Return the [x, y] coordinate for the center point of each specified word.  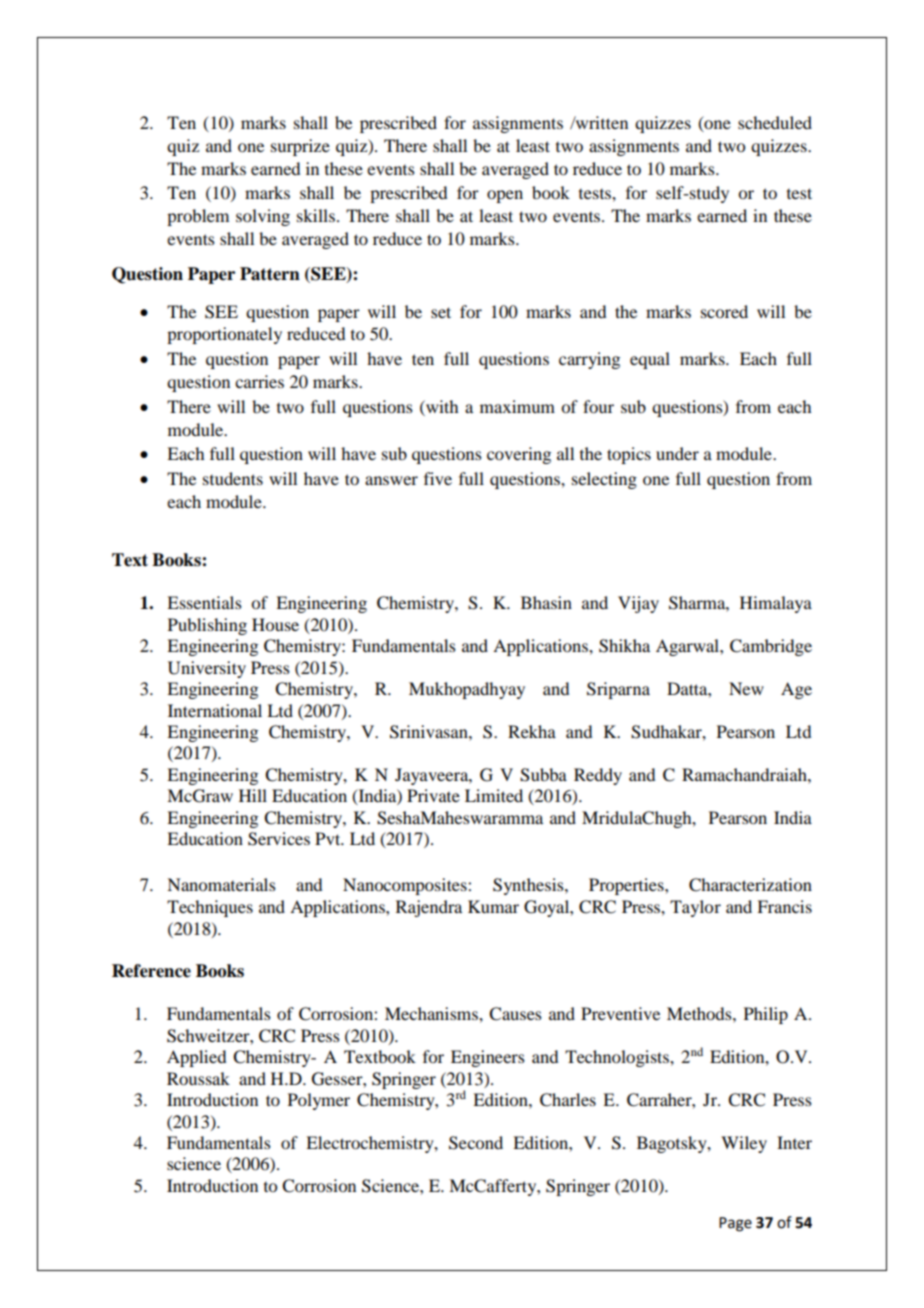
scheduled [775, 122]
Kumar [493, 906]
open [505, 196]
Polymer [319, 1101]
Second [476, 1143]
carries [259, 381]
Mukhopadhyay [467, 690]
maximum [517, 406]
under [677, 453]
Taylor [695, 908]
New [746, 688]
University [207, 669]
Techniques [210, 908]
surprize [300, 147]
